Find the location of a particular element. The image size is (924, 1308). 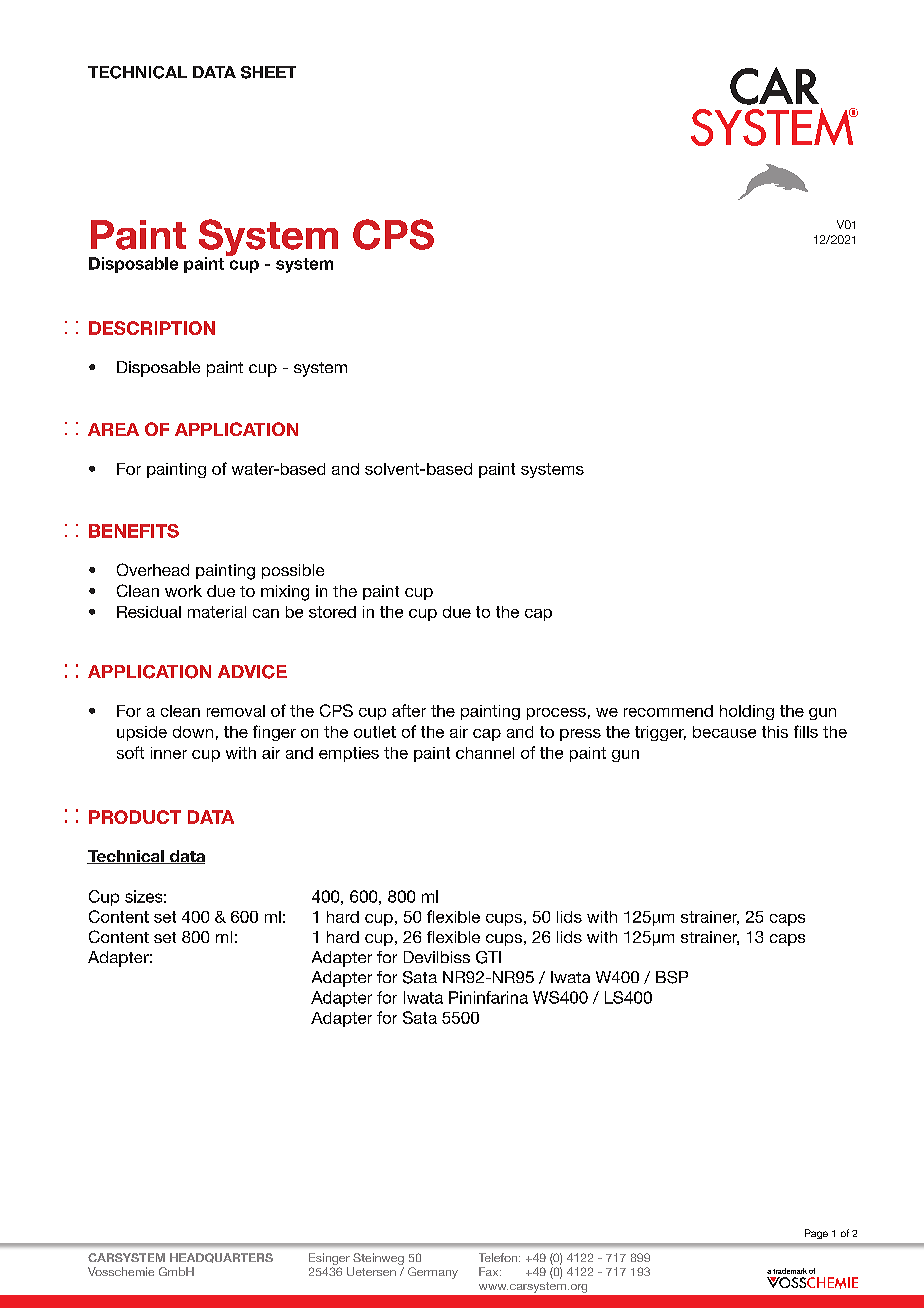

ADVICE is located at coordinates (252, 672).
